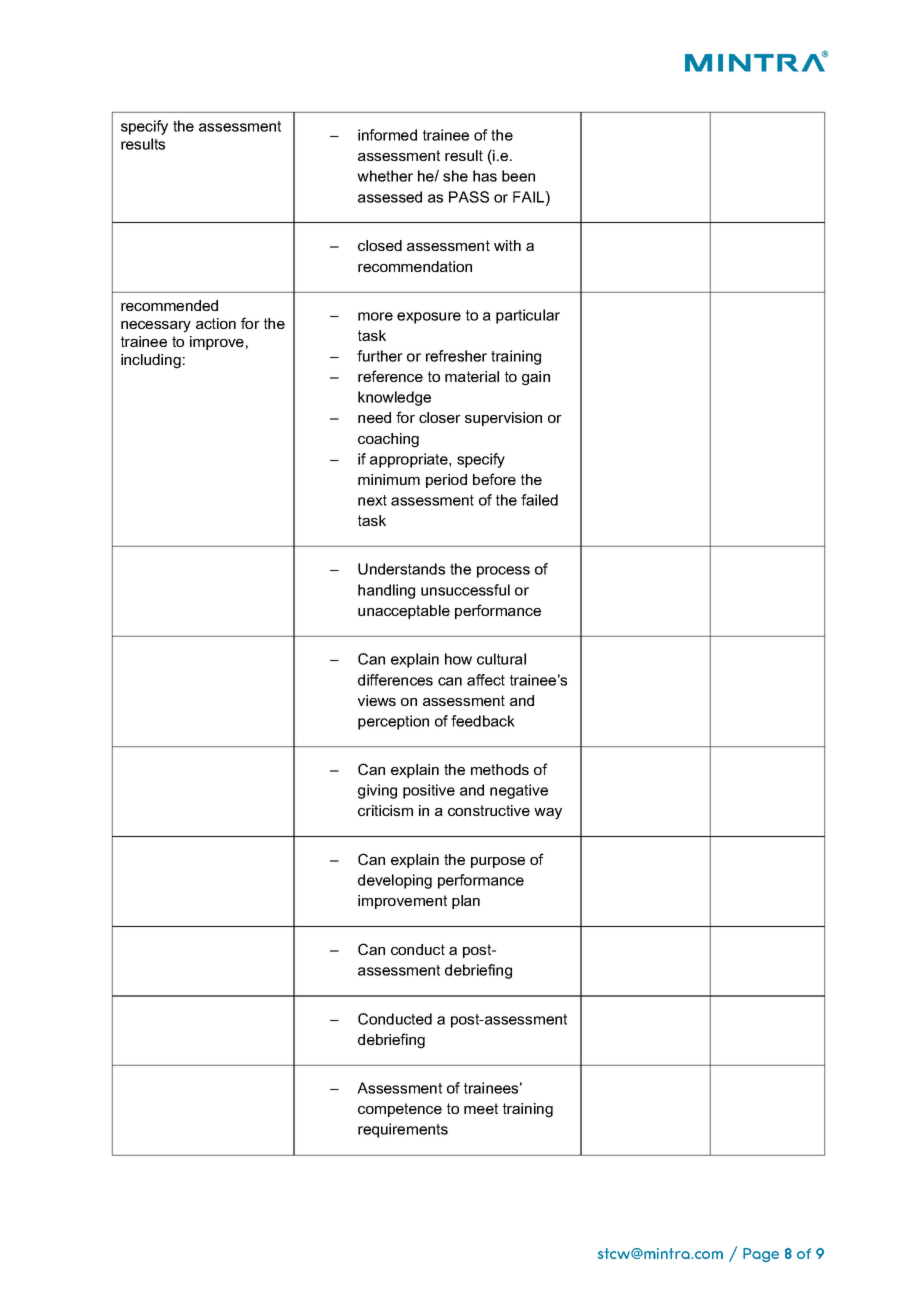 Image resolution: width=924 pixels, height=1308 pixels. I want to click on Page, so click(761, 1255).
